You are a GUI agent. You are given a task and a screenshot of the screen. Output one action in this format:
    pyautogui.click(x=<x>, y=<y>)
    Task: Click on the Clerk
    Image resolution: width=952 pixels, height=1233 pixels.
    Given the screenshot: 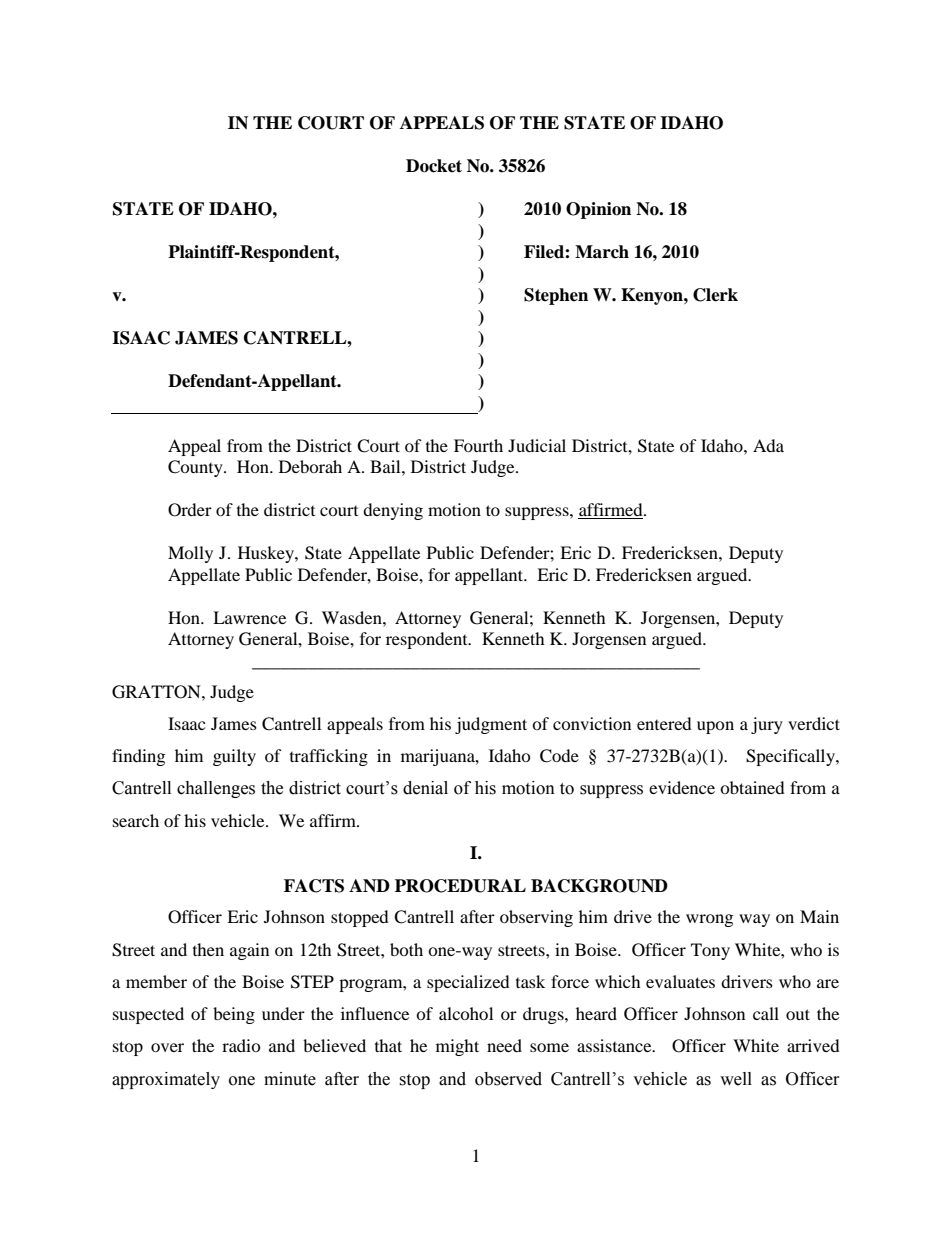 What is the action you would take?
    pyautogui.click(x=715, y=295)
